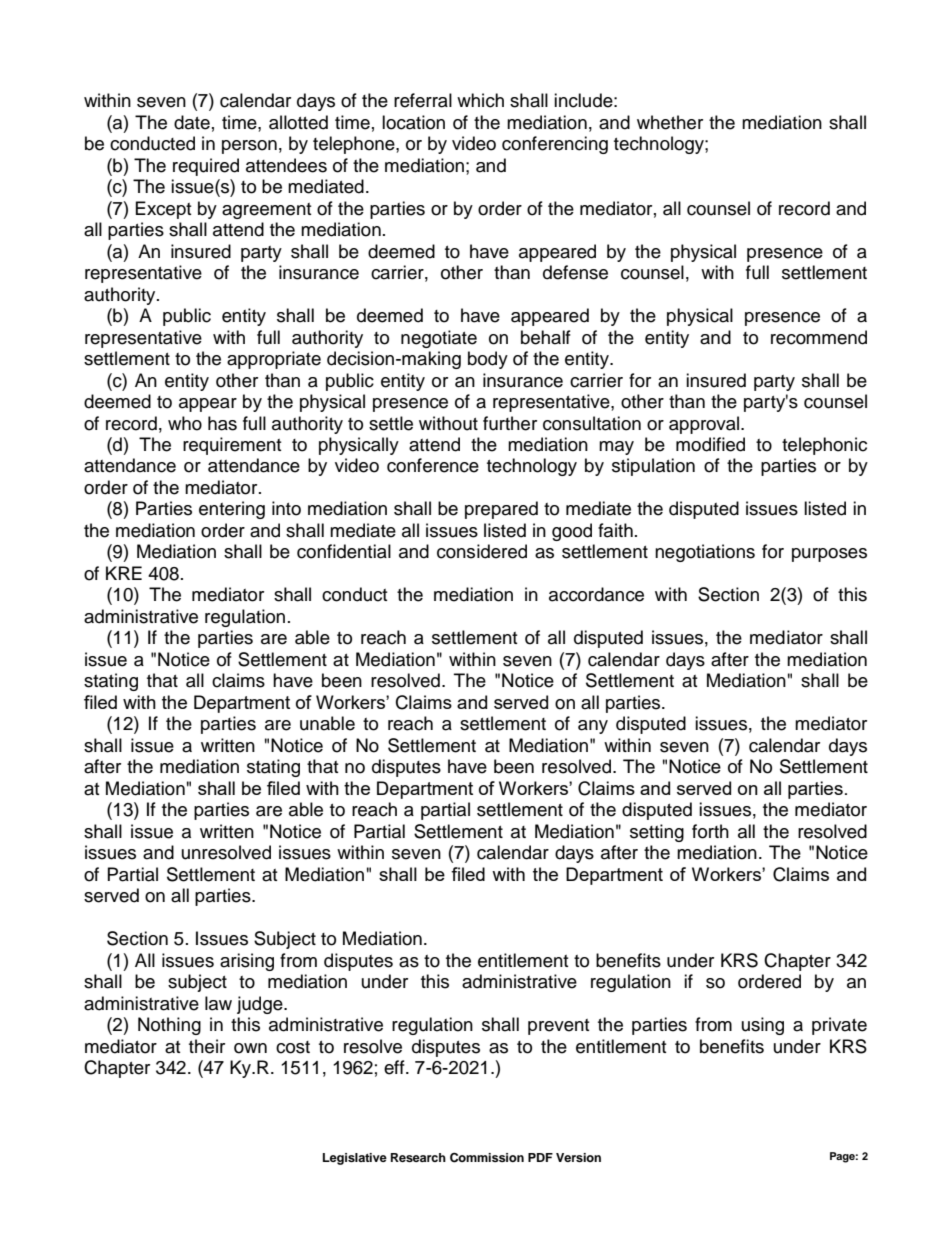 This page has height=1233, width=952. Describe the element at coordinates (710, 444) in the page. I see `modified` at that location.
